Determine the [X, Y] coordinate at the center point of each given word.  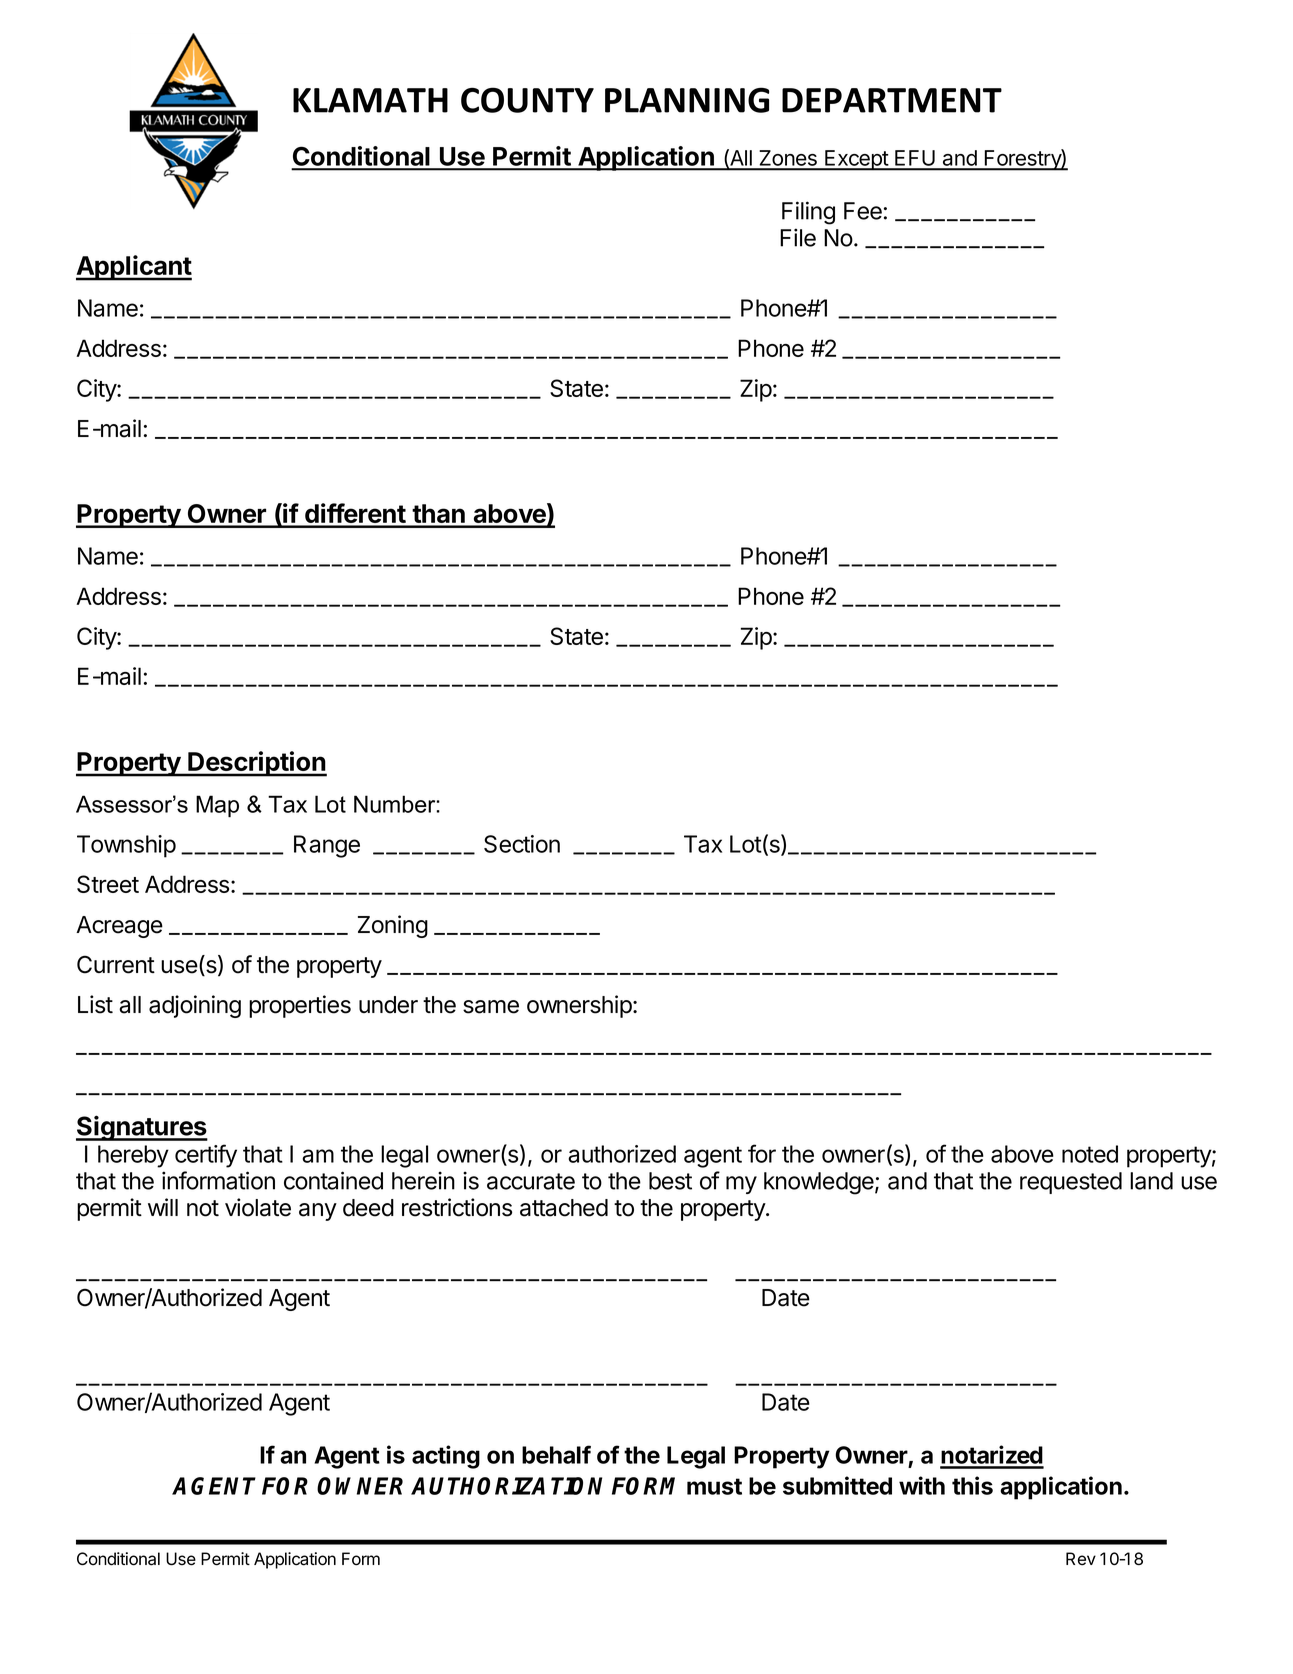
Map [217, 806]
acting [446, 1457]
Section [522, 844]
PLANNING [687, 100]
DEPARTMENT [892, 100]
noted [1090, 1154]
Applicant [134, 268]
